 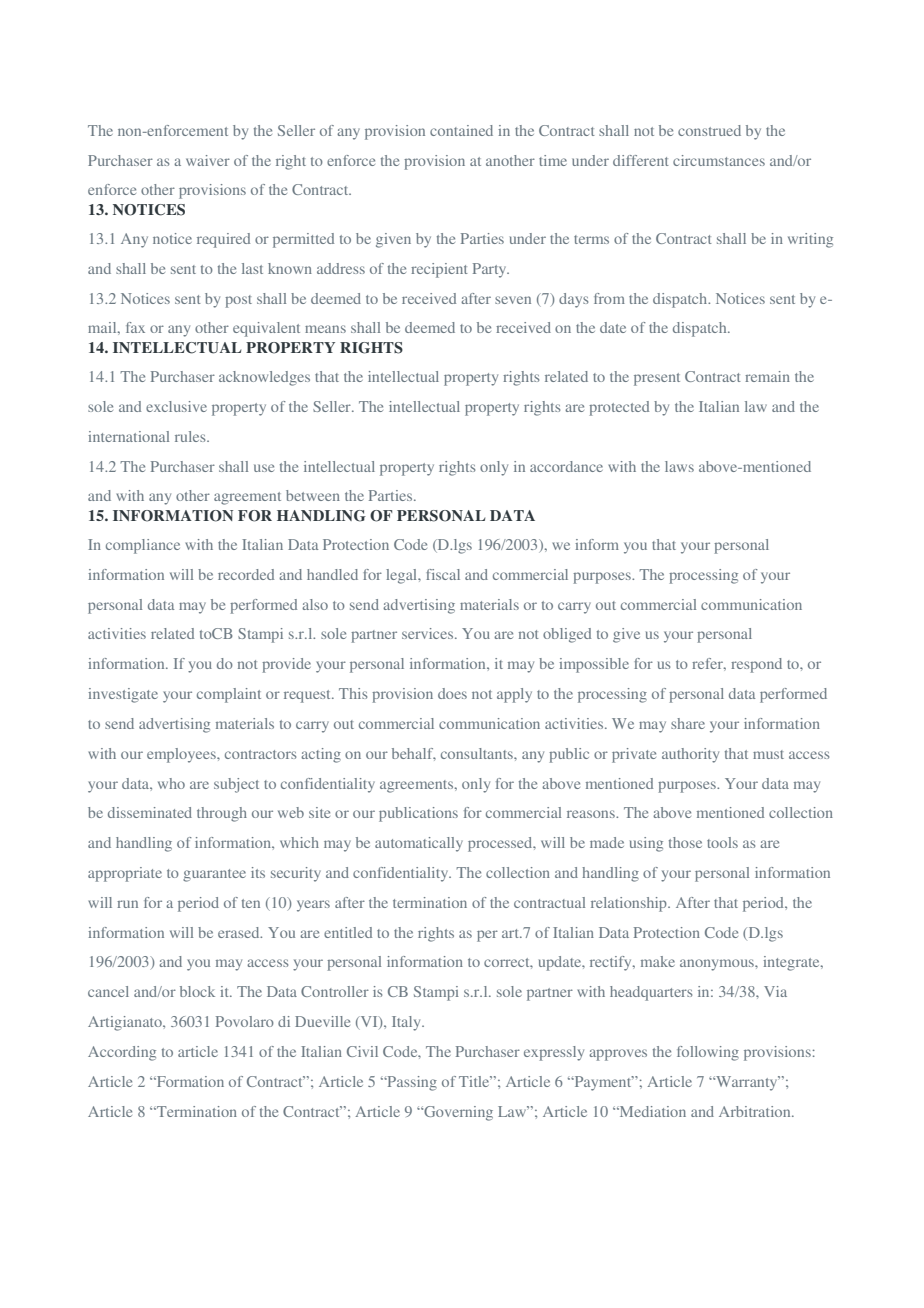 What do you see at coordinates (208, 160) in the screenshot?
I see `waiver` at bounding box center [208, 160].
